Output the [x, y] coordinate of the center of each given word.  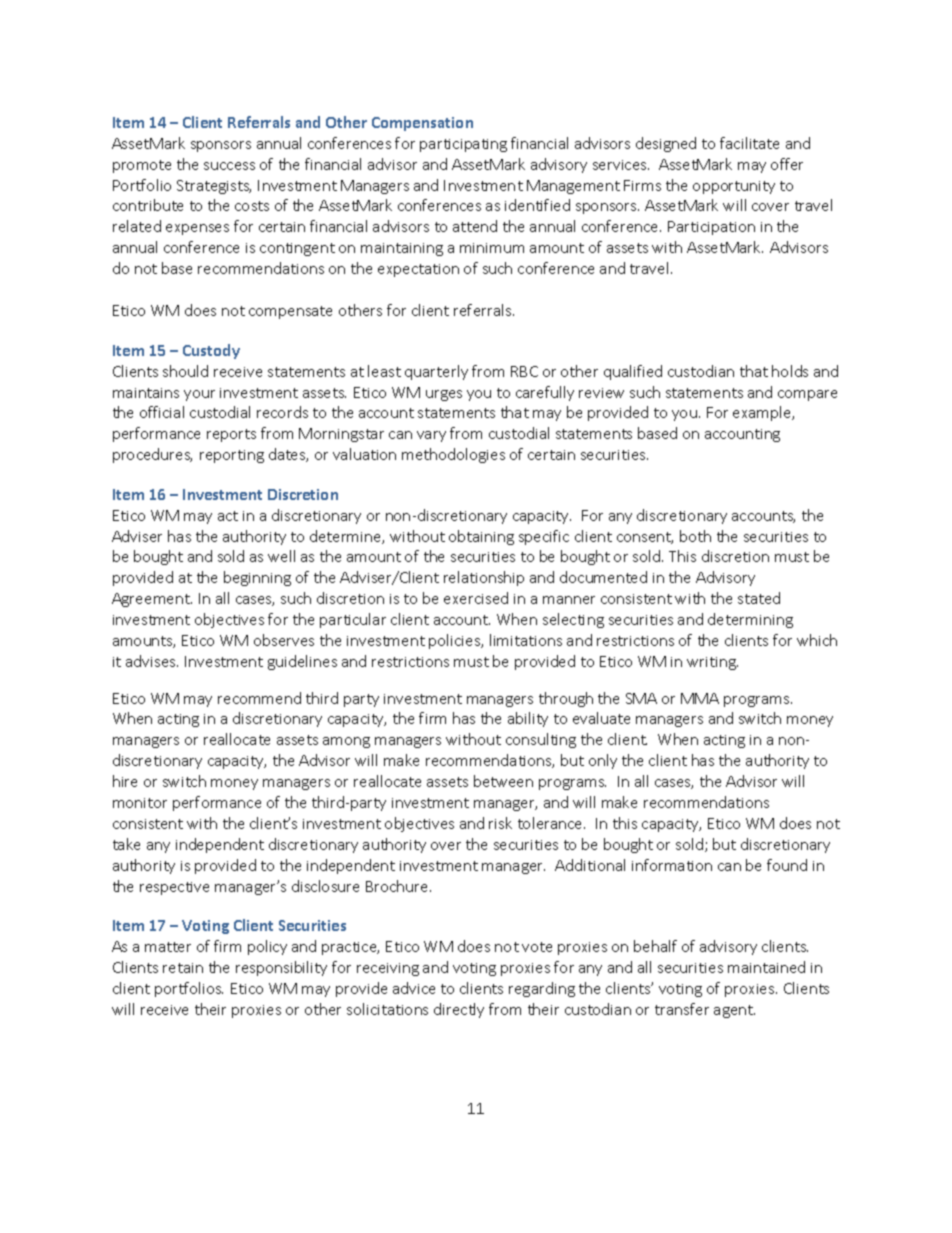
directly [459, 1010]
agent [734, 1011]
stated [759, 598]
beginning [257, 578]
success [229, 166]
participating [463, 145]
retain [183, 968]
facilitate [749, 143]
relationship [484, 578]
